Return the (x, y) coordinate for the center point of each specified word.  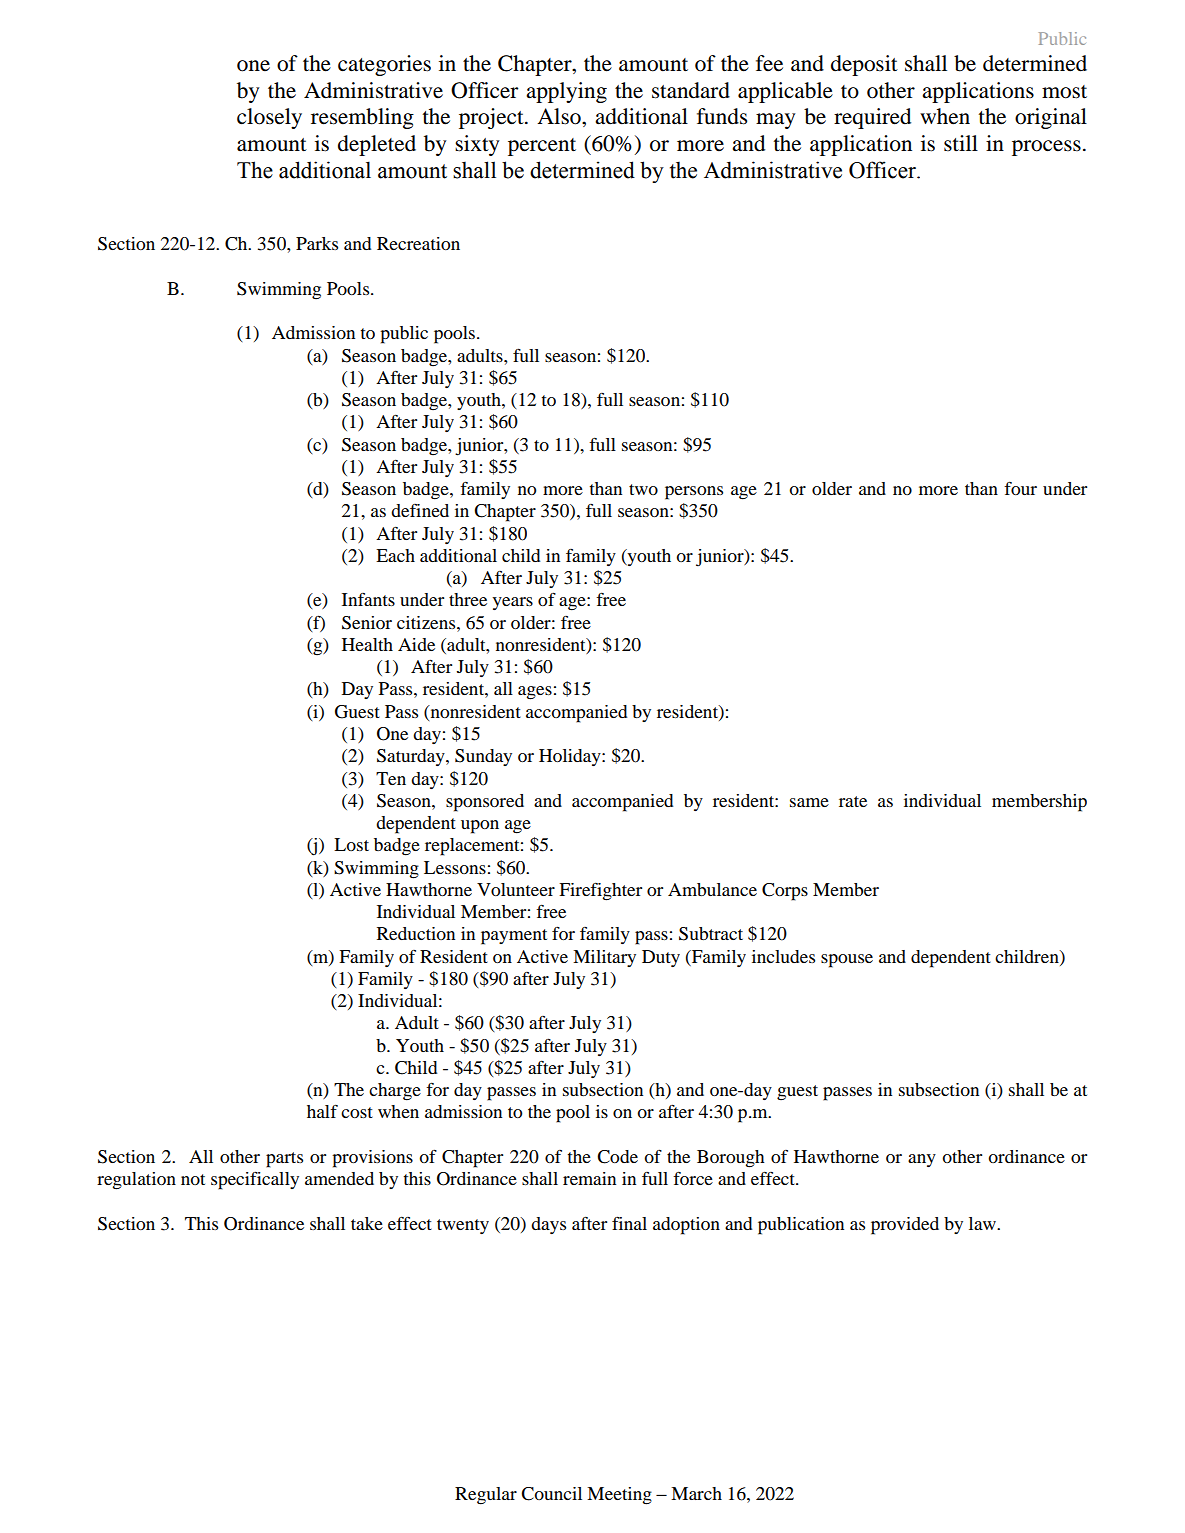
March (696, 1493)
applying (566, 92)
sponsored (485, 803)
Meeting (619, 1496)
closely (269, 118)
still (961, 143)
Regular (486, 1496)
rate (853, 801)
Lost (351, 844)
